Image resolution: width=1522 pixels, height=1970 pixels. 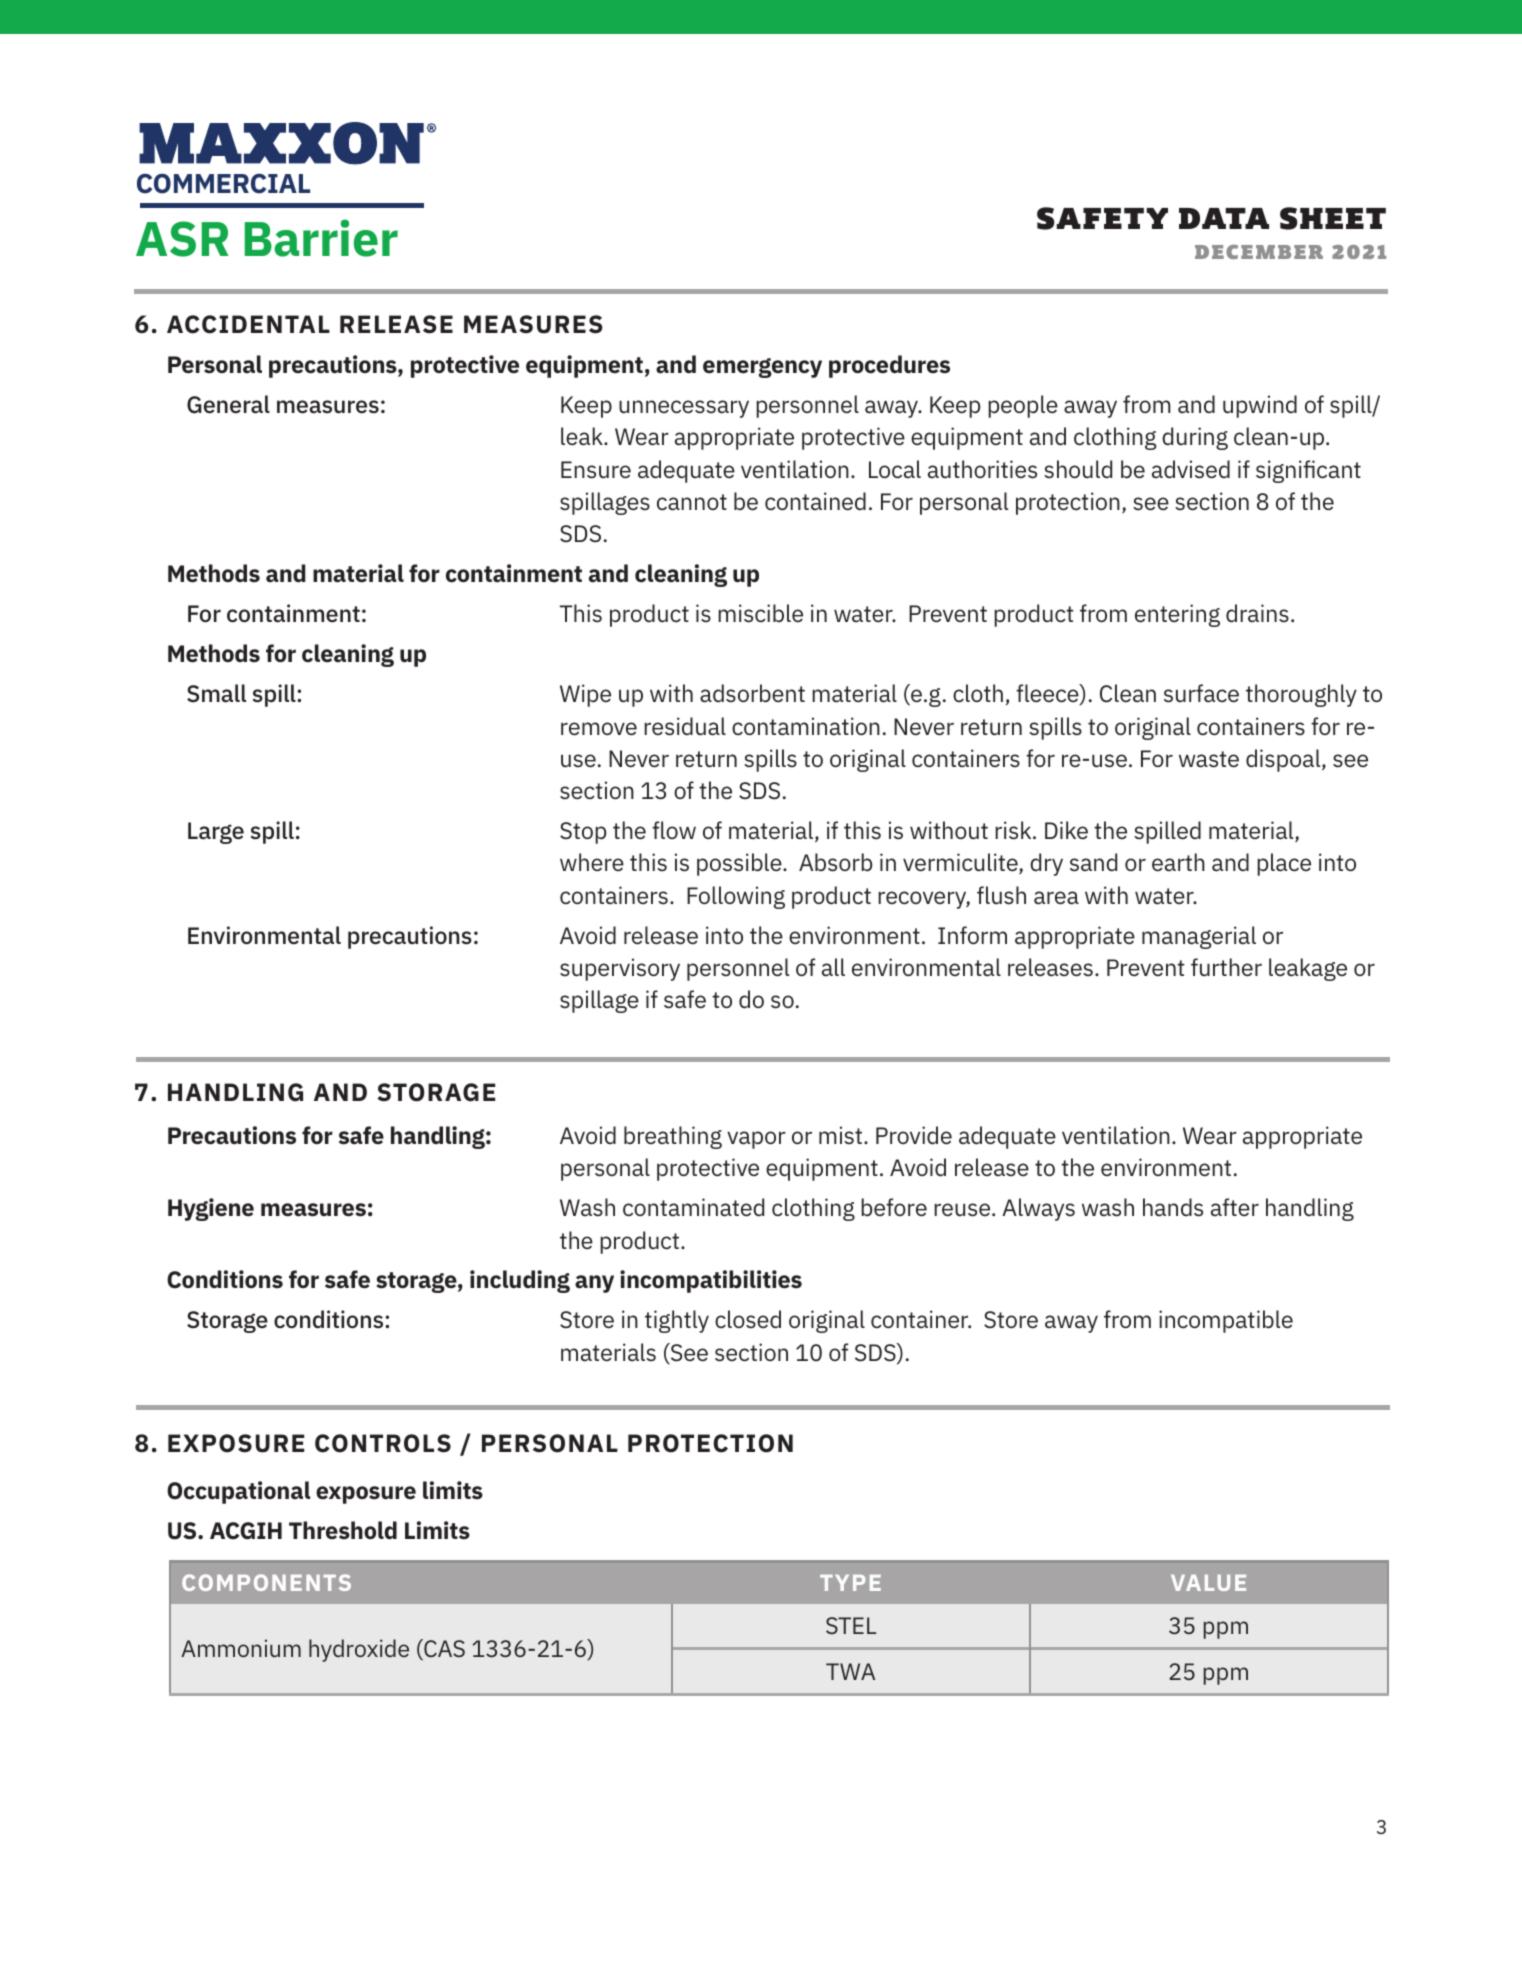 I want to click on Following, so click(x=736, y=897).
